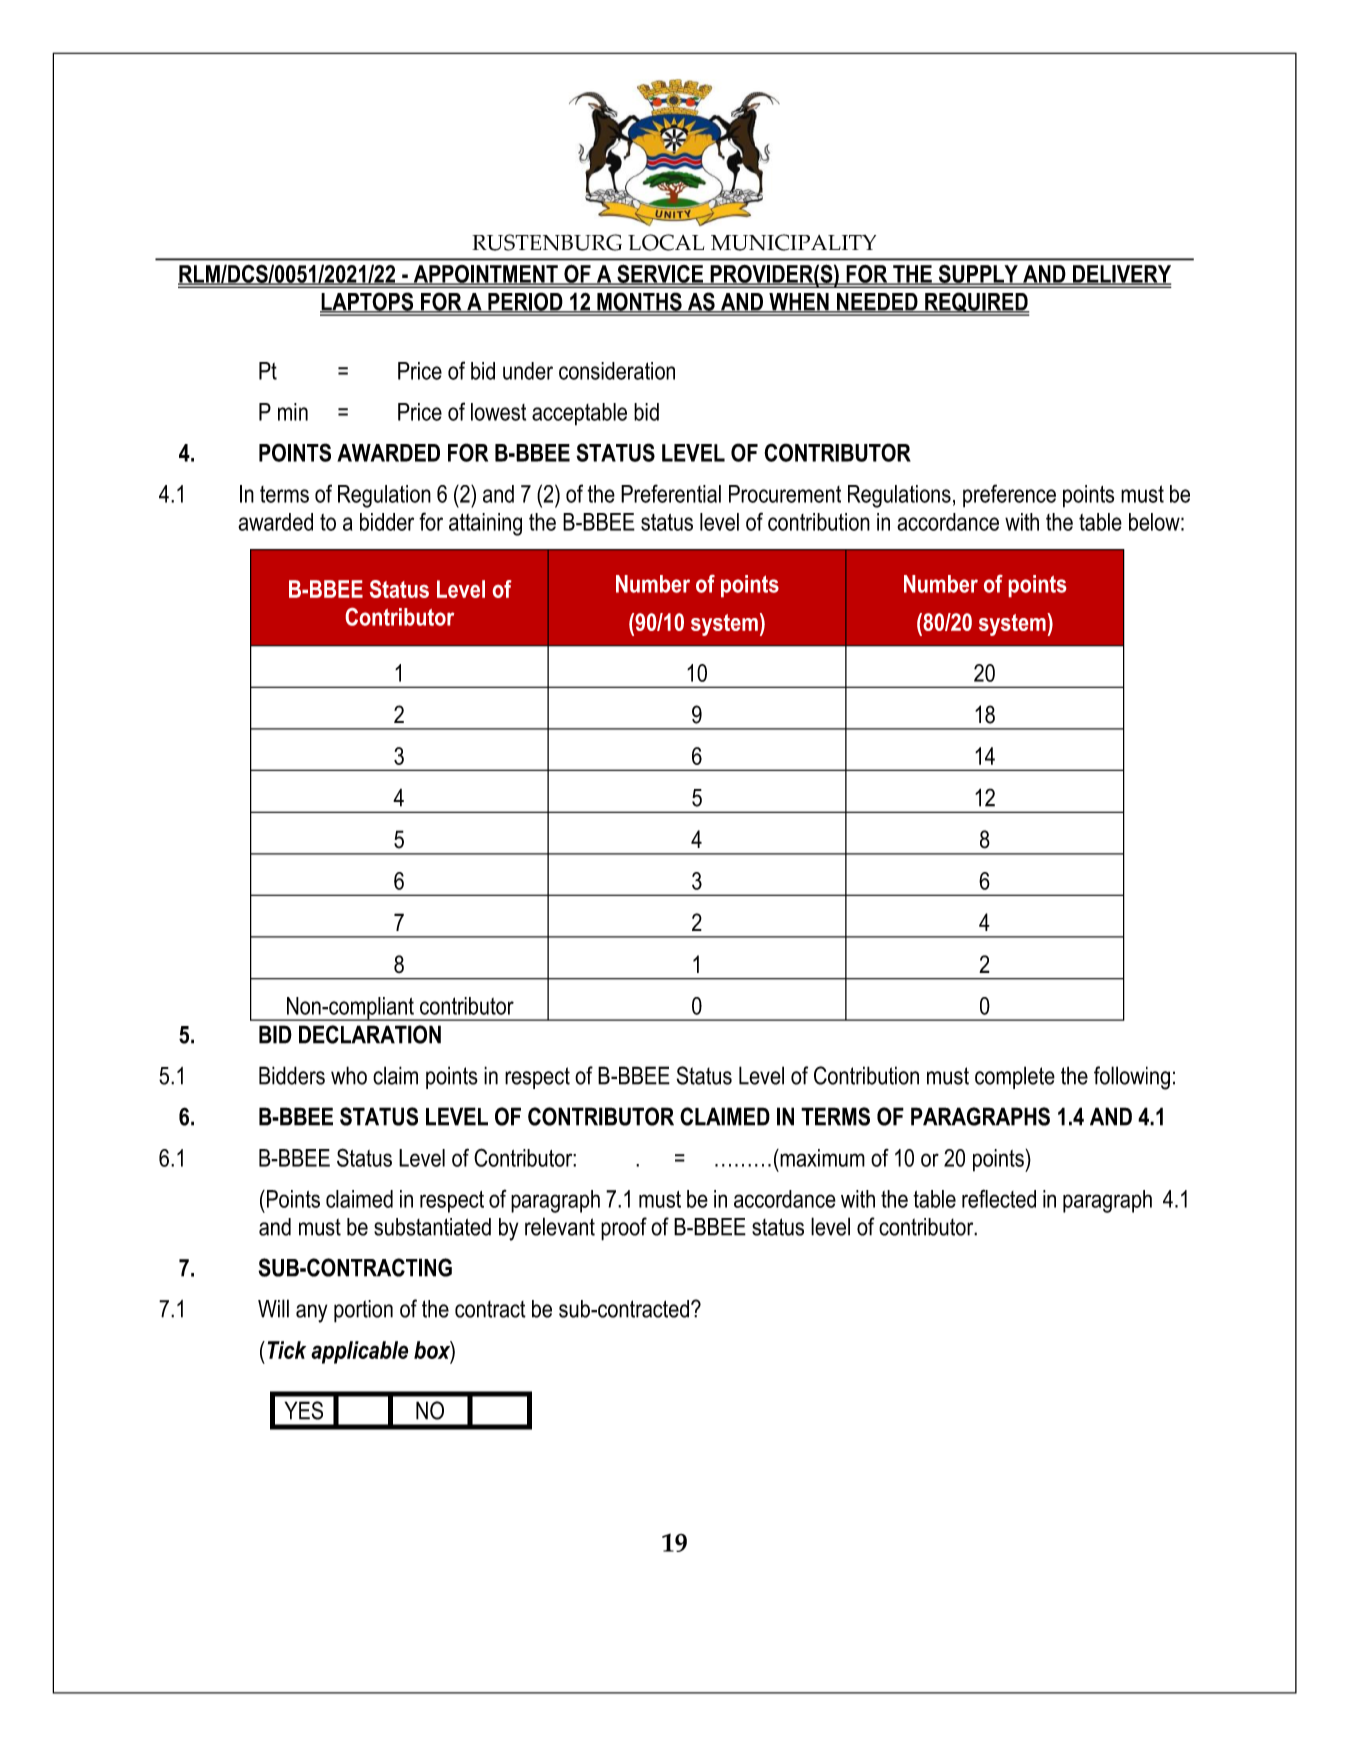  What do you see at coordinates (660, 275) in the image?
I see `SERVICE` at bounding box center [660, 275].
